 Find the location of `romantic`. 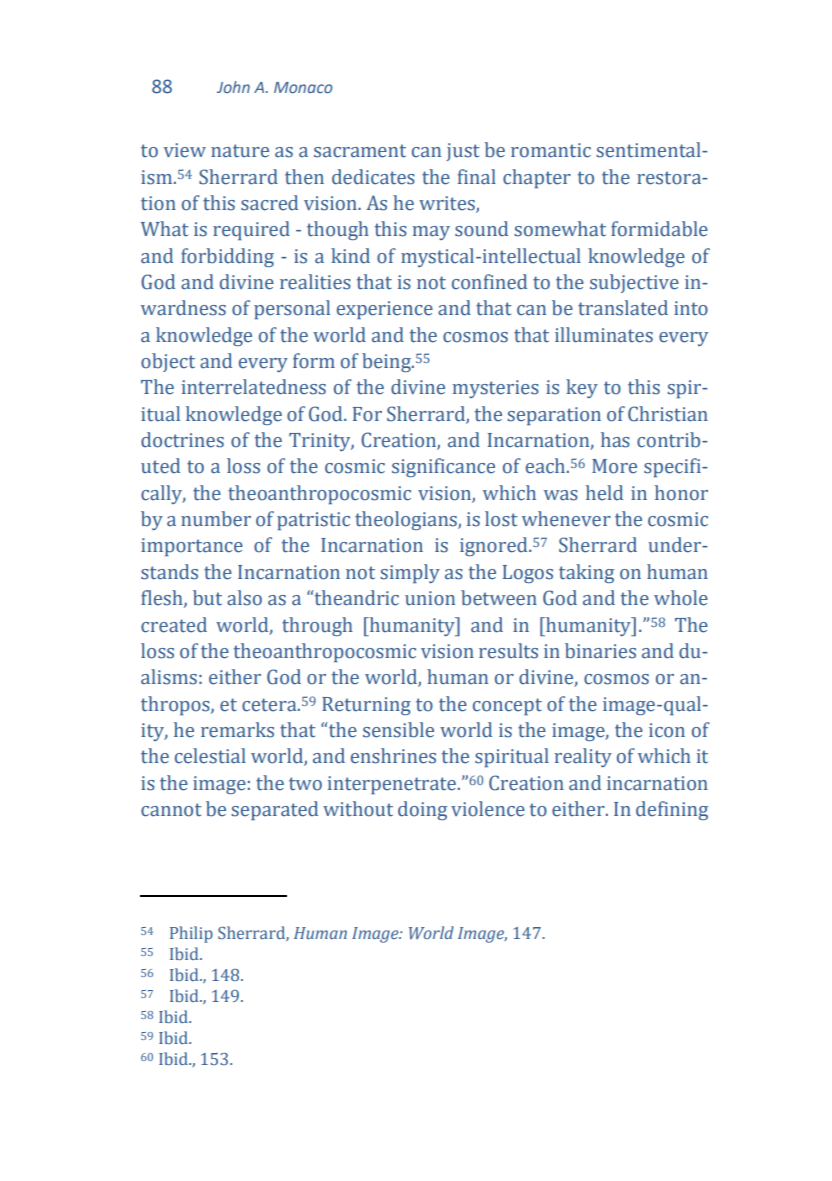

romantic is located at coordinates (551, 150).
